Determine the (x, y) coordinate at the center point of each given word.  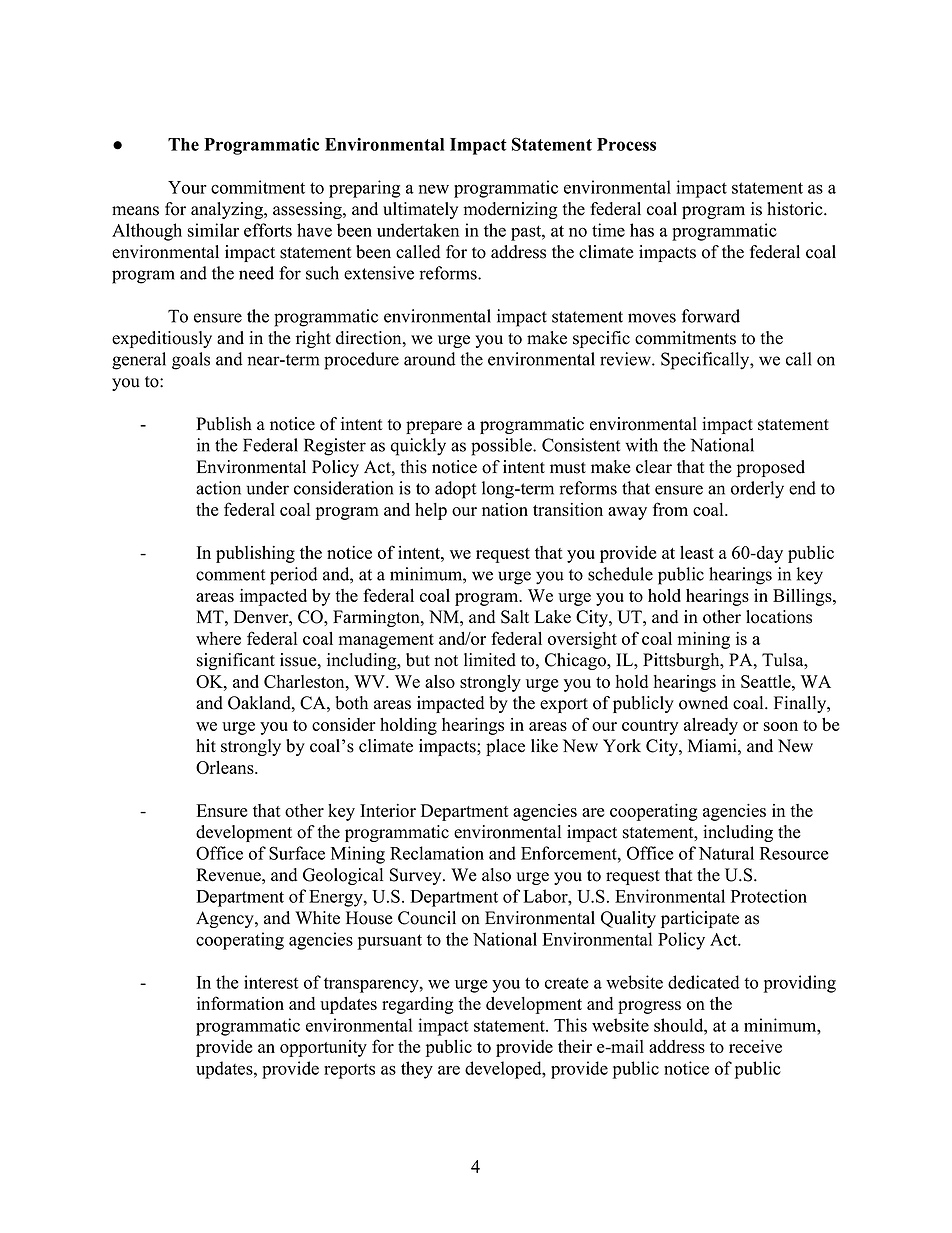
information (240, 1003)
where (218, 638)
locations (779, 617)
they (417, 1070)
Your (187, 187)
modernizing (510, 210)
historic (796, 209)
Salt (515, 617)
